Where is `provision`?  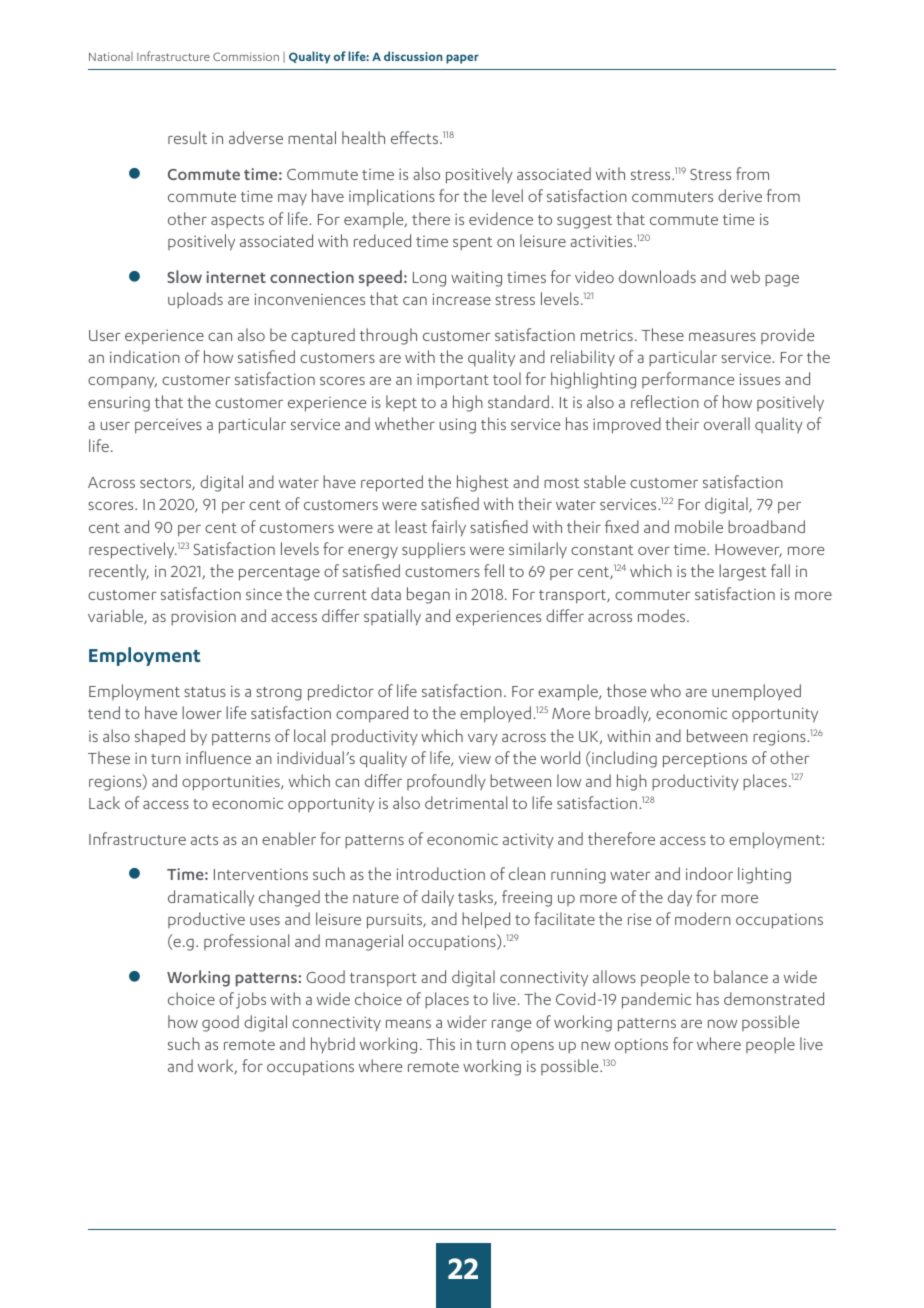
provision is located at coordinates (203, 617).
